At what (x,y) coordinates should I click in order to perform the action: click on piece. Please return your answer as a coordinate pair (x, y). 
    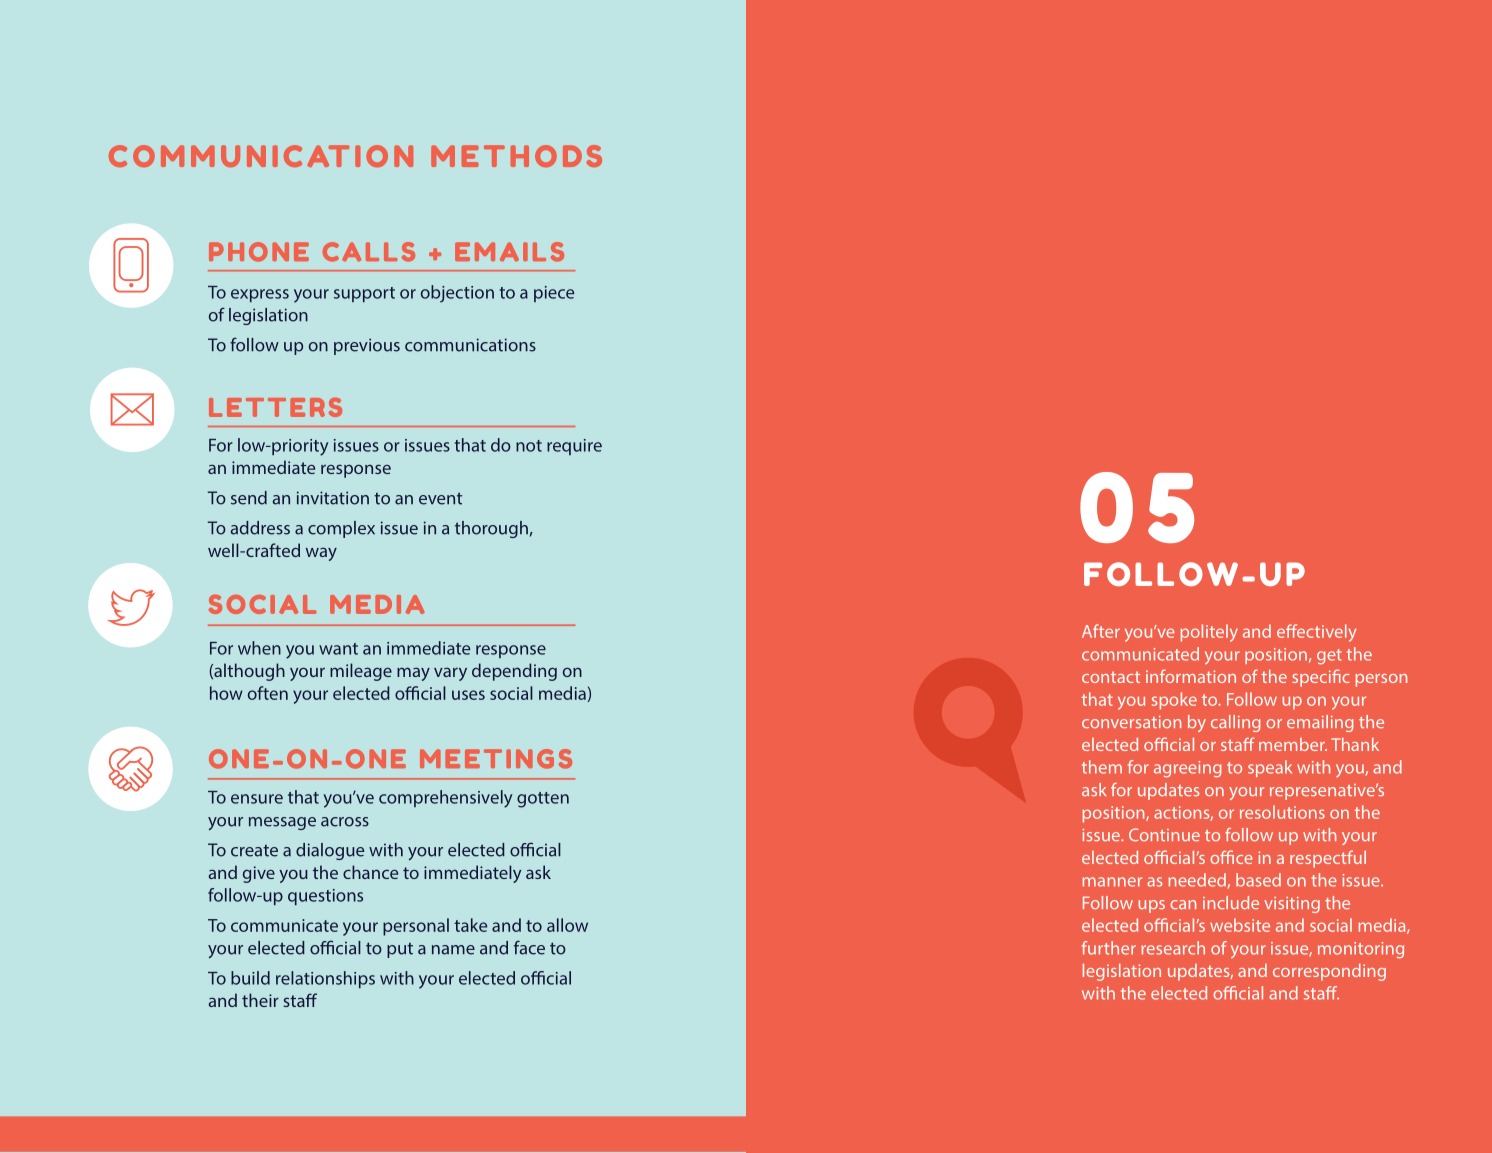
    Looking at the image, I should click on (554, 294).
